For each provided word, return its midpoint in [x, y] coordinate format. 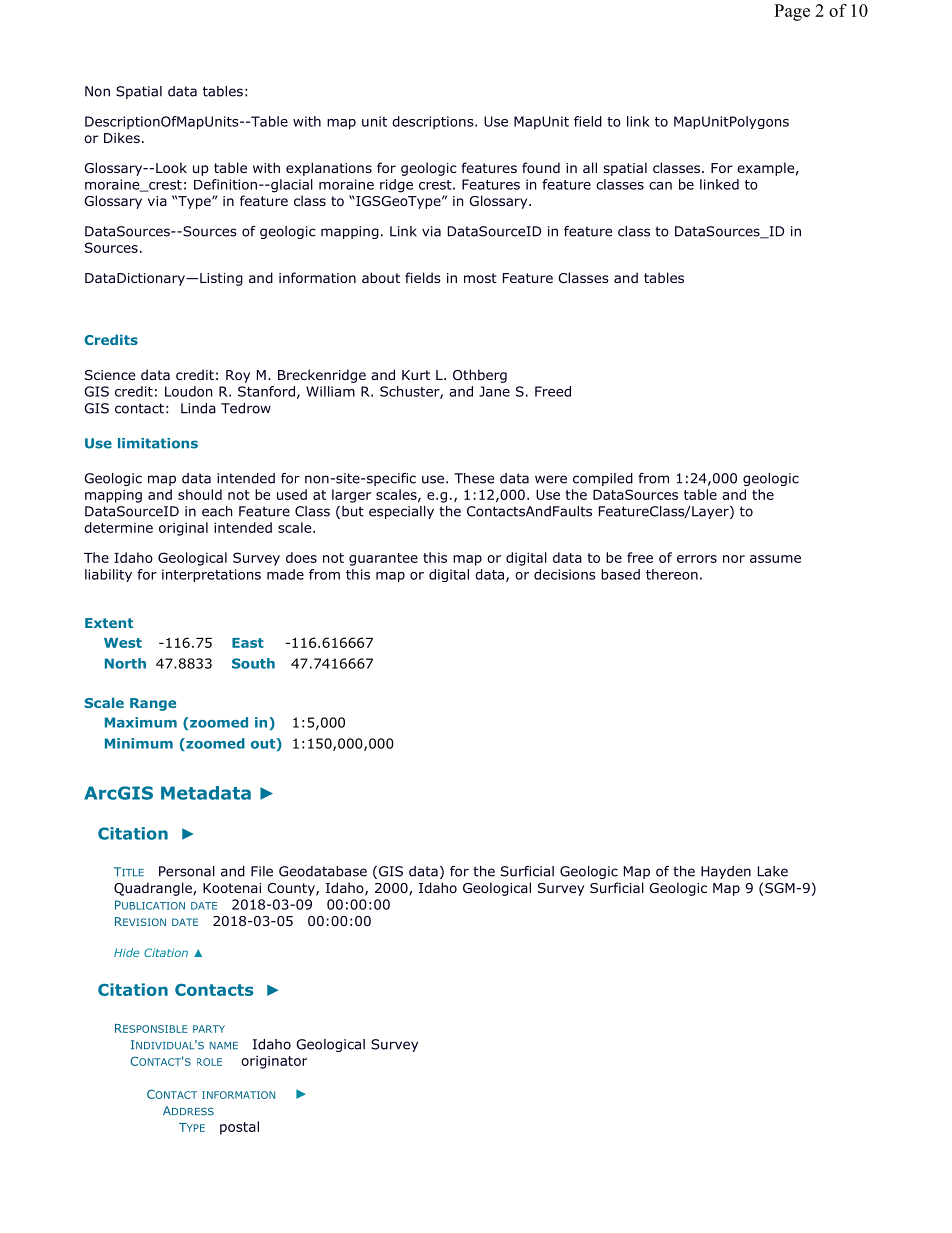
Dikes [122, 137]
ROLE [209, 1062]
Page [792, 12]
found [541, 167]
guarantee [383, 559]
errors [697, 559]
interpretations [211, 575]
